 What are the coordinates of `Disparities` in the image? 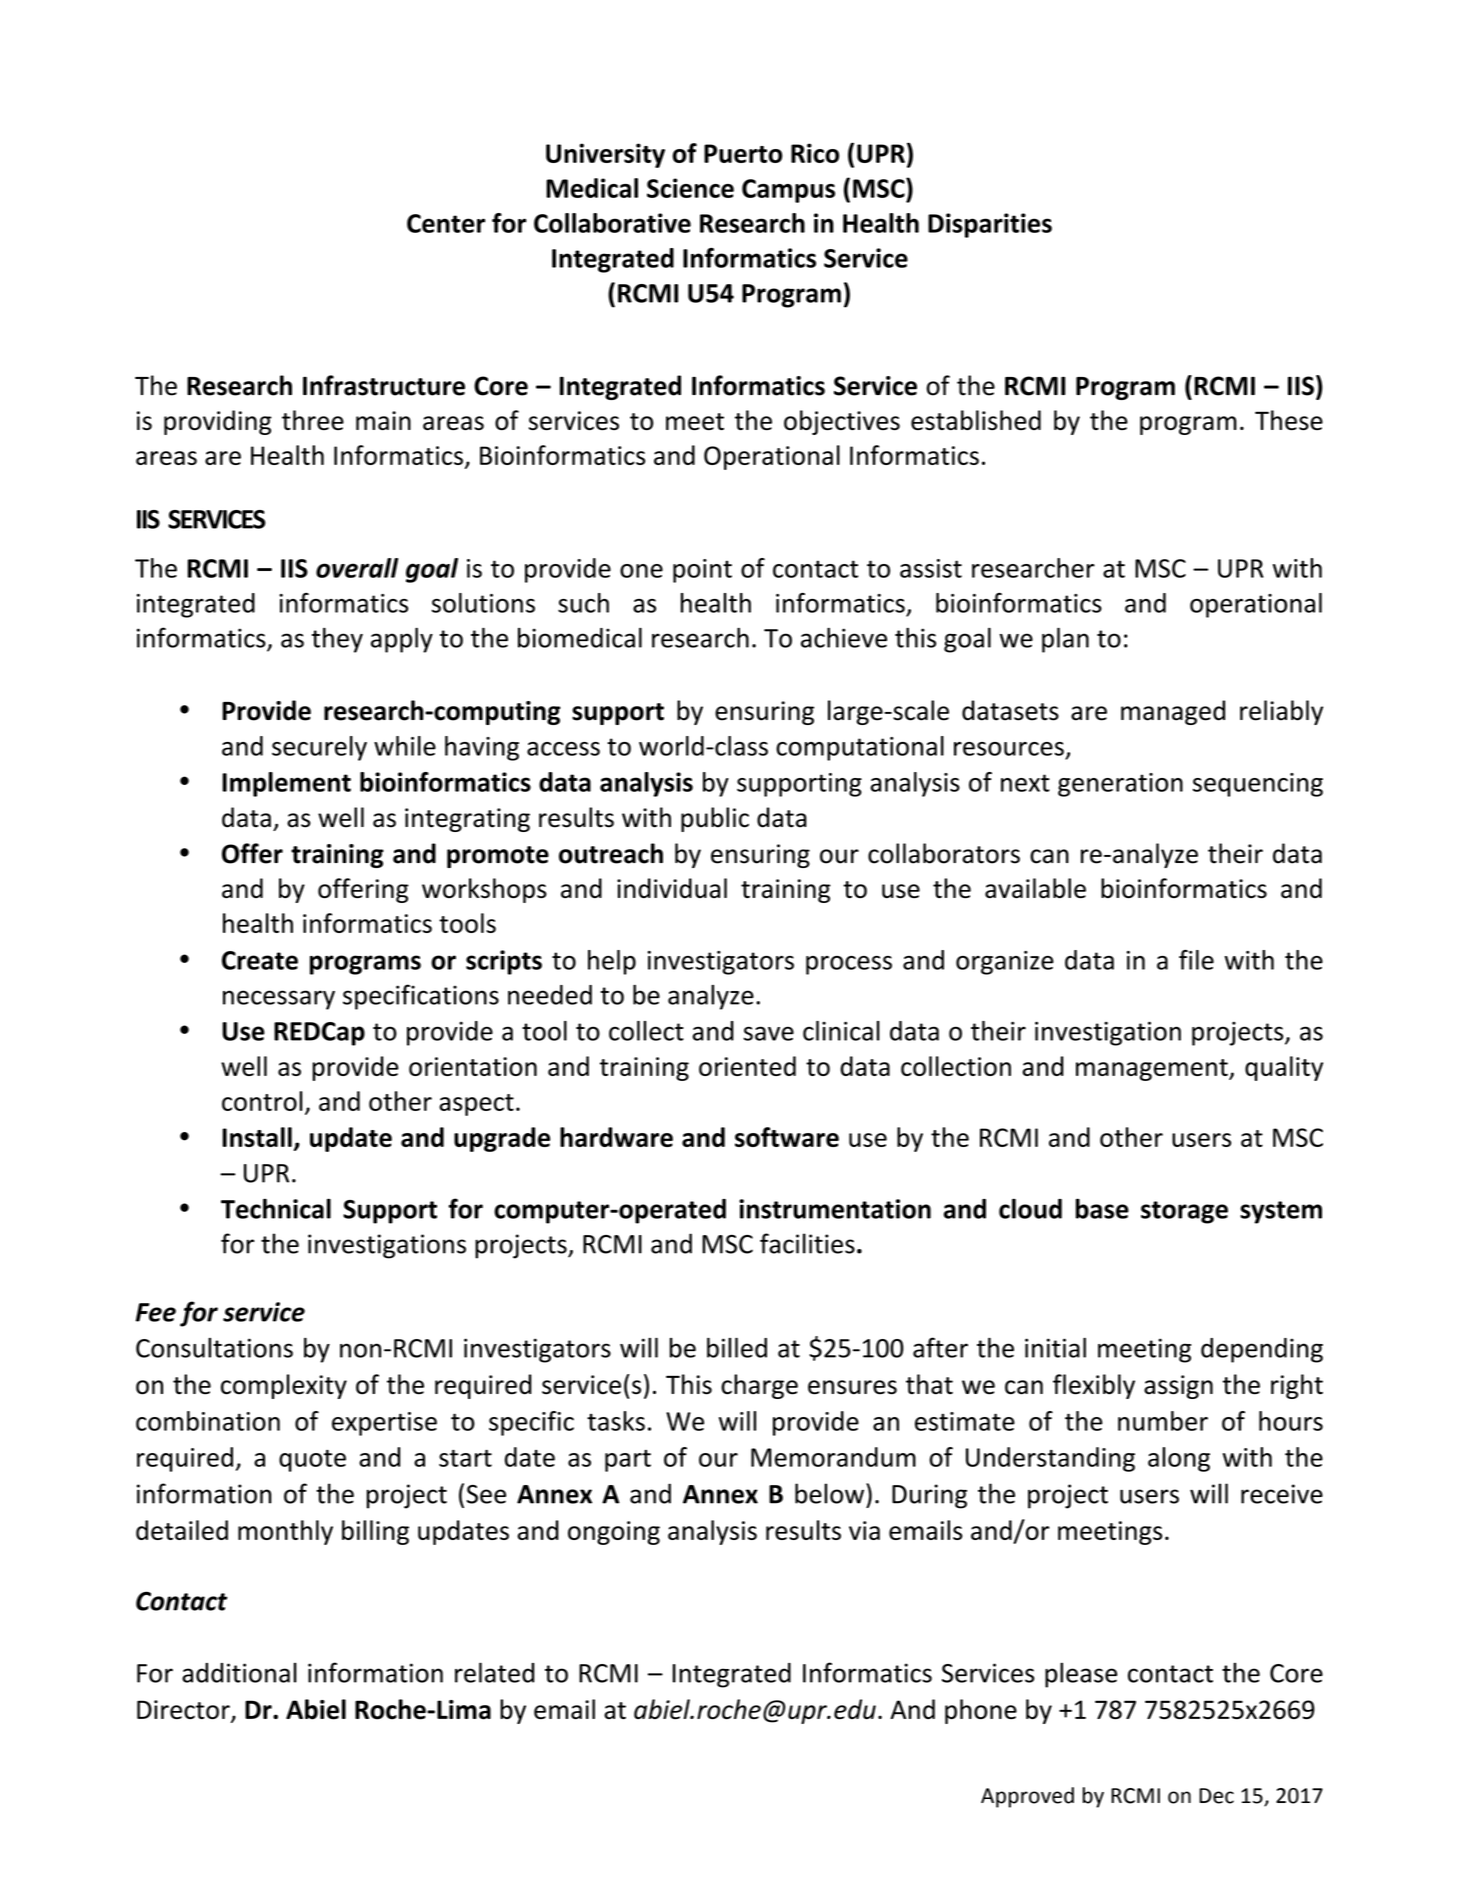 It's located at (990, 225).
